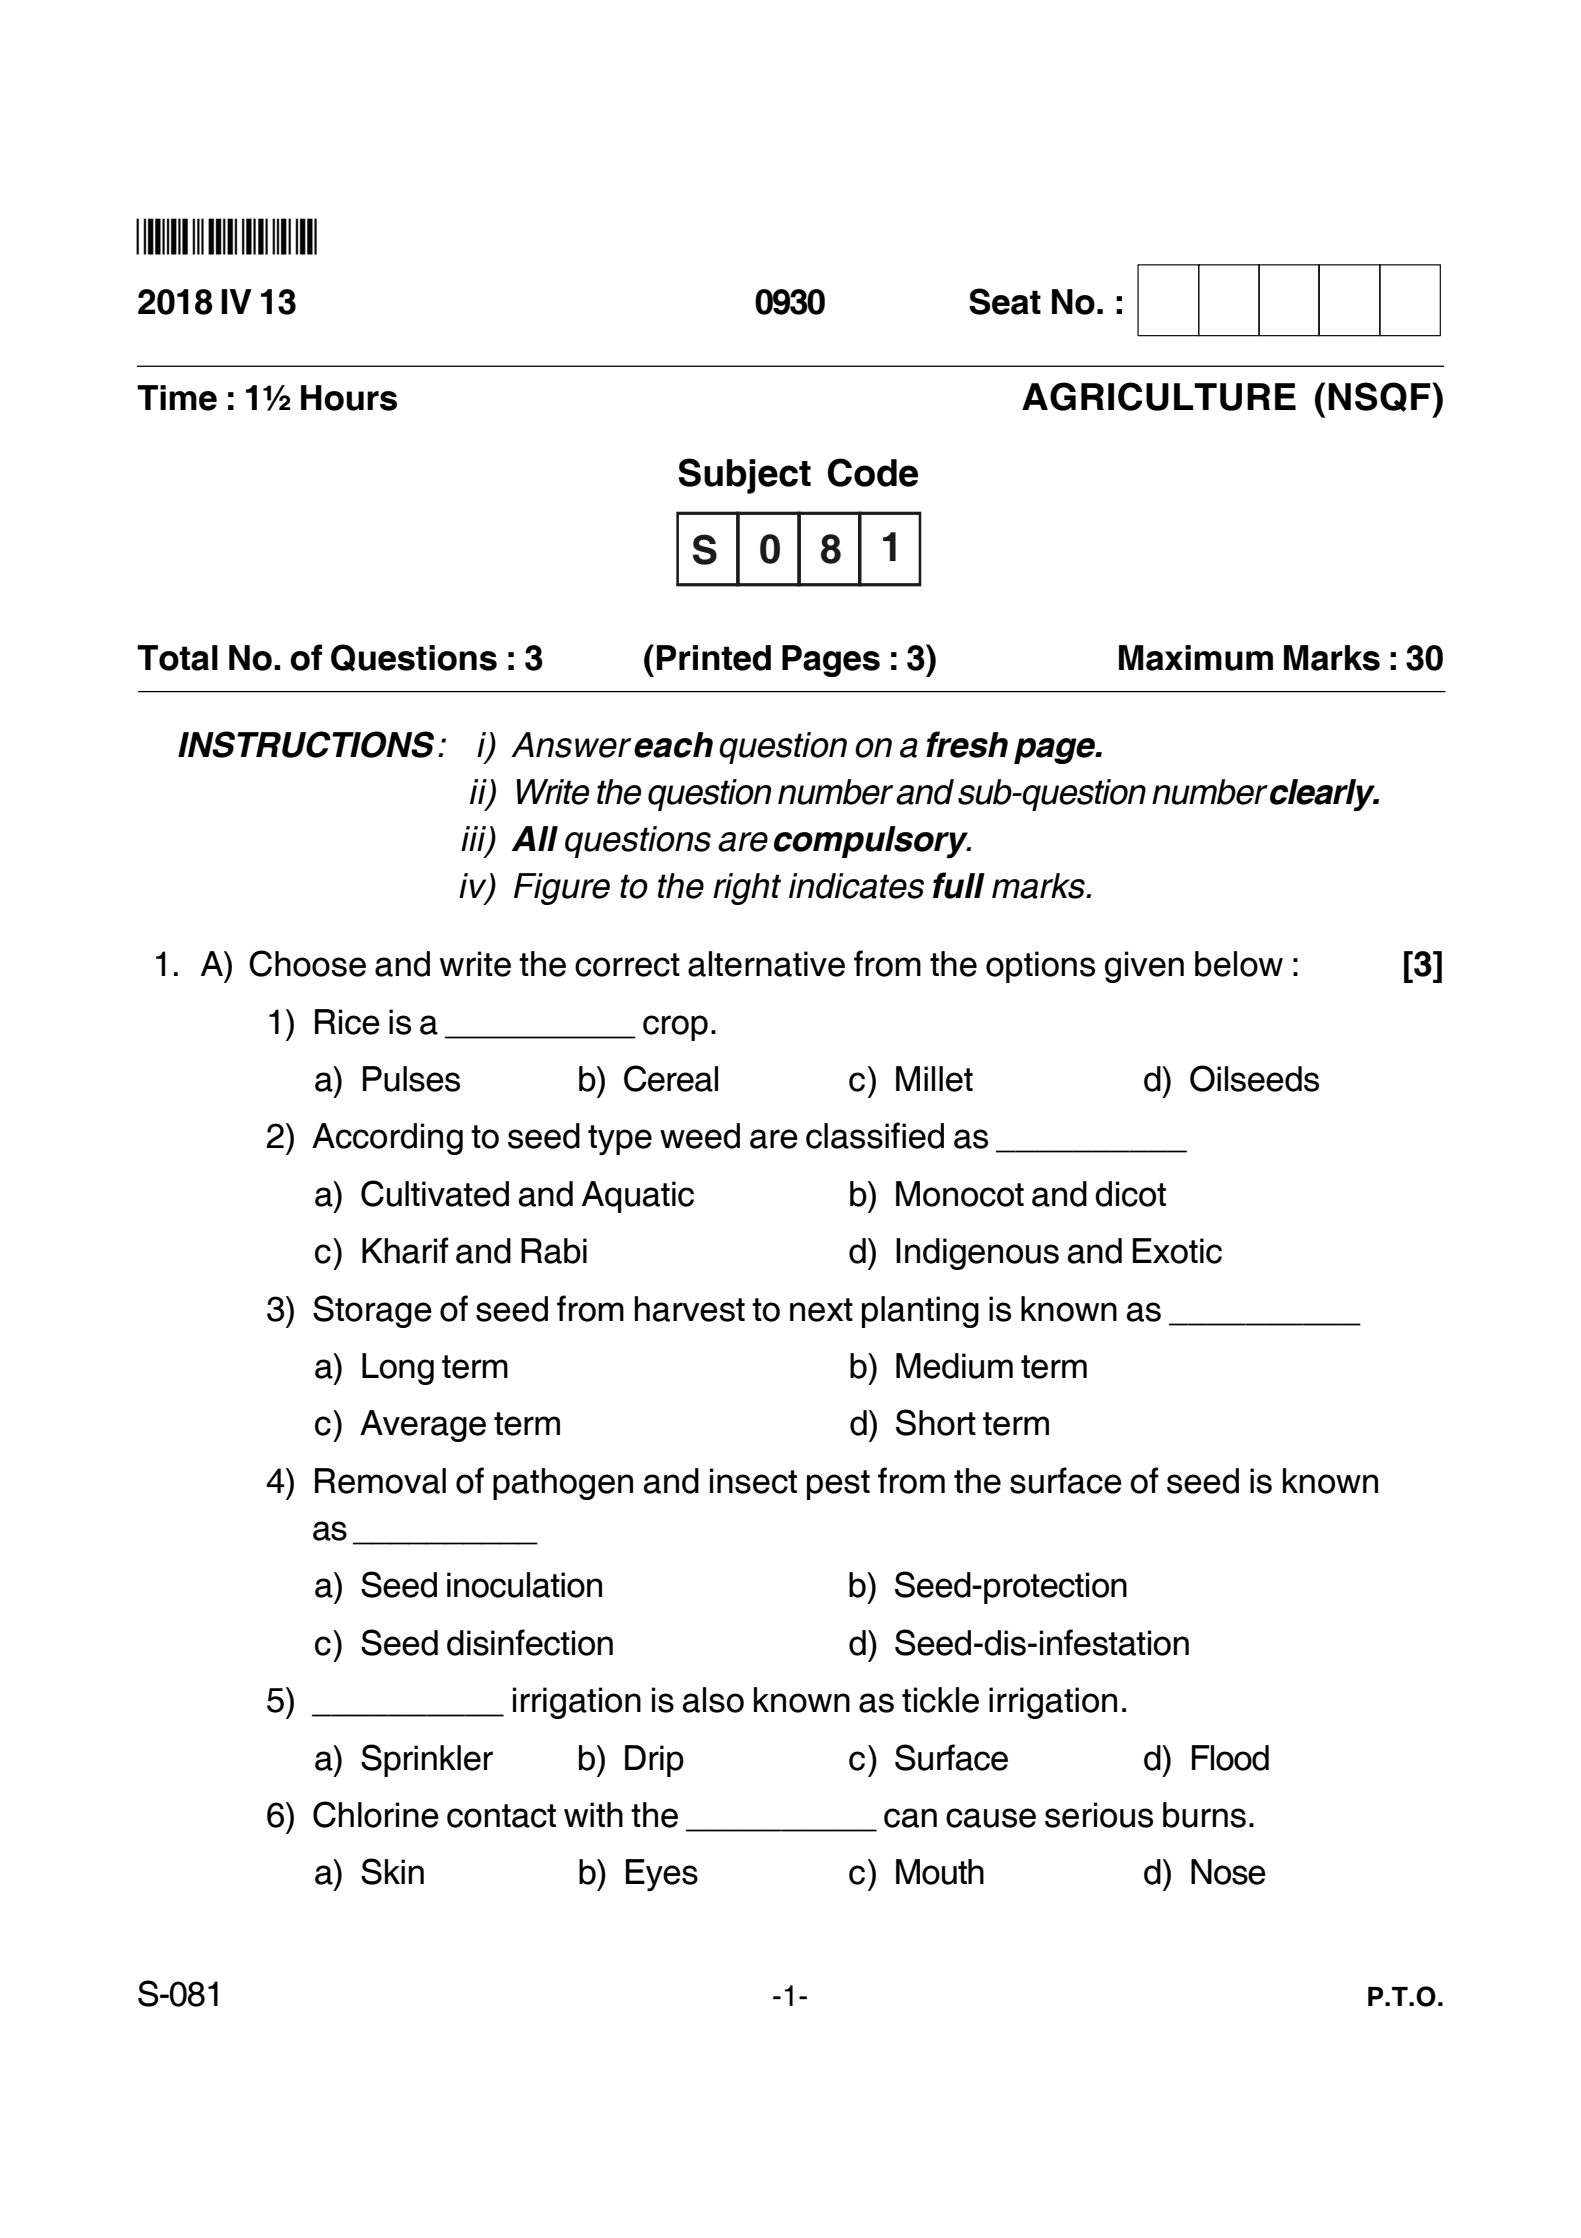 This page has width=1581, height=2238. What do you see at coordinates (673, 745) in the page?
I see `each` at bounding box center [673, 745].
